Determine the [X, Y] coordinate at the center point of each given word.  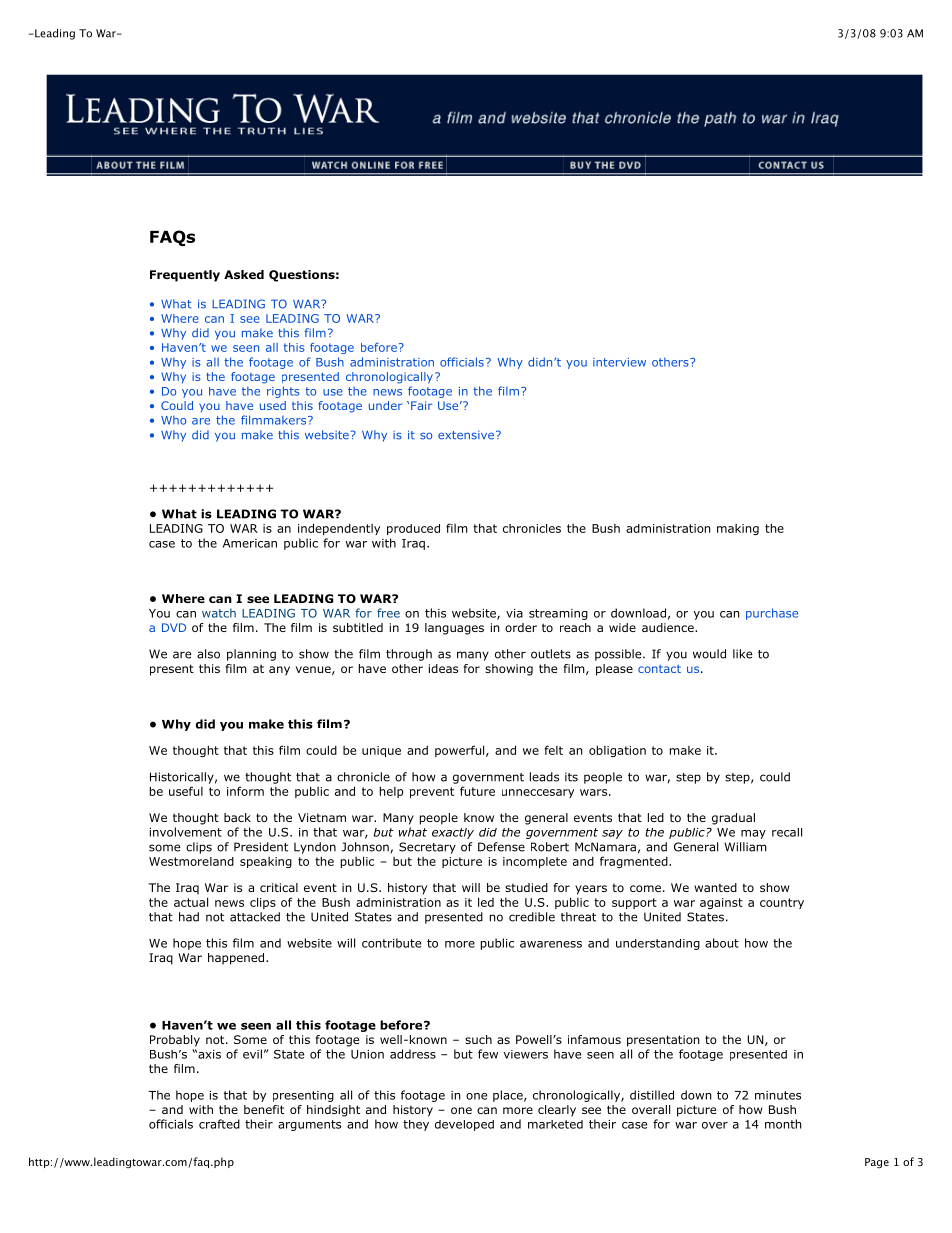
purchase [772, 614]
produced [413, 529]
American [250, 543]
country [782, 903]
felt [553, 750]
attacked [255, 917]
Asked [244, 274]
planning [251, 655]
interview [619, 362]
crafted [219, 1124]
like [742, 654]
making [738, 529]
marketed [555, 1124]
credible [532, 917]
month [783, 1124]
